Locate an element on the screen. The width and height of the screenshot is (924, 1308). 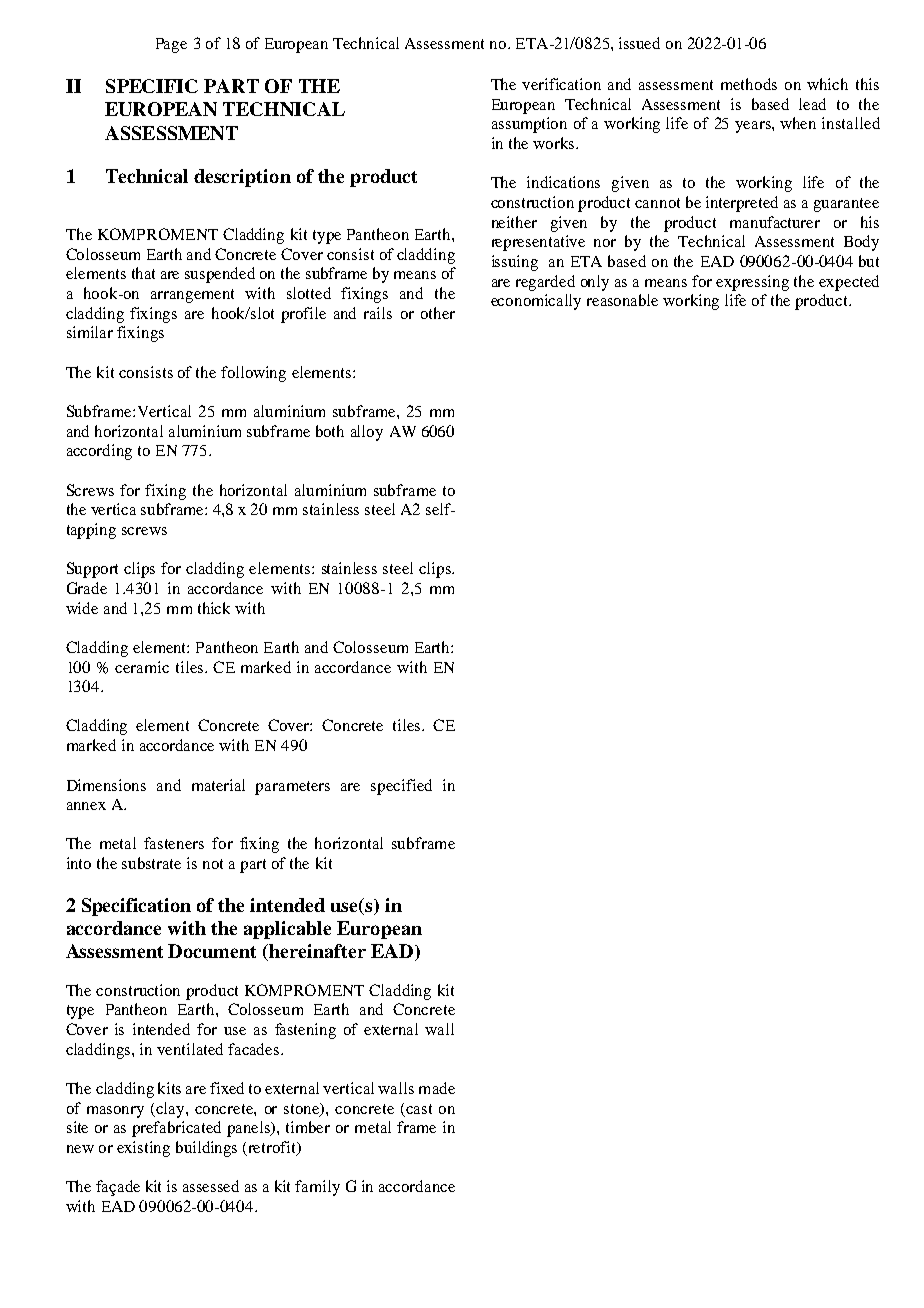
thick is located at coordinates (214, 608).
